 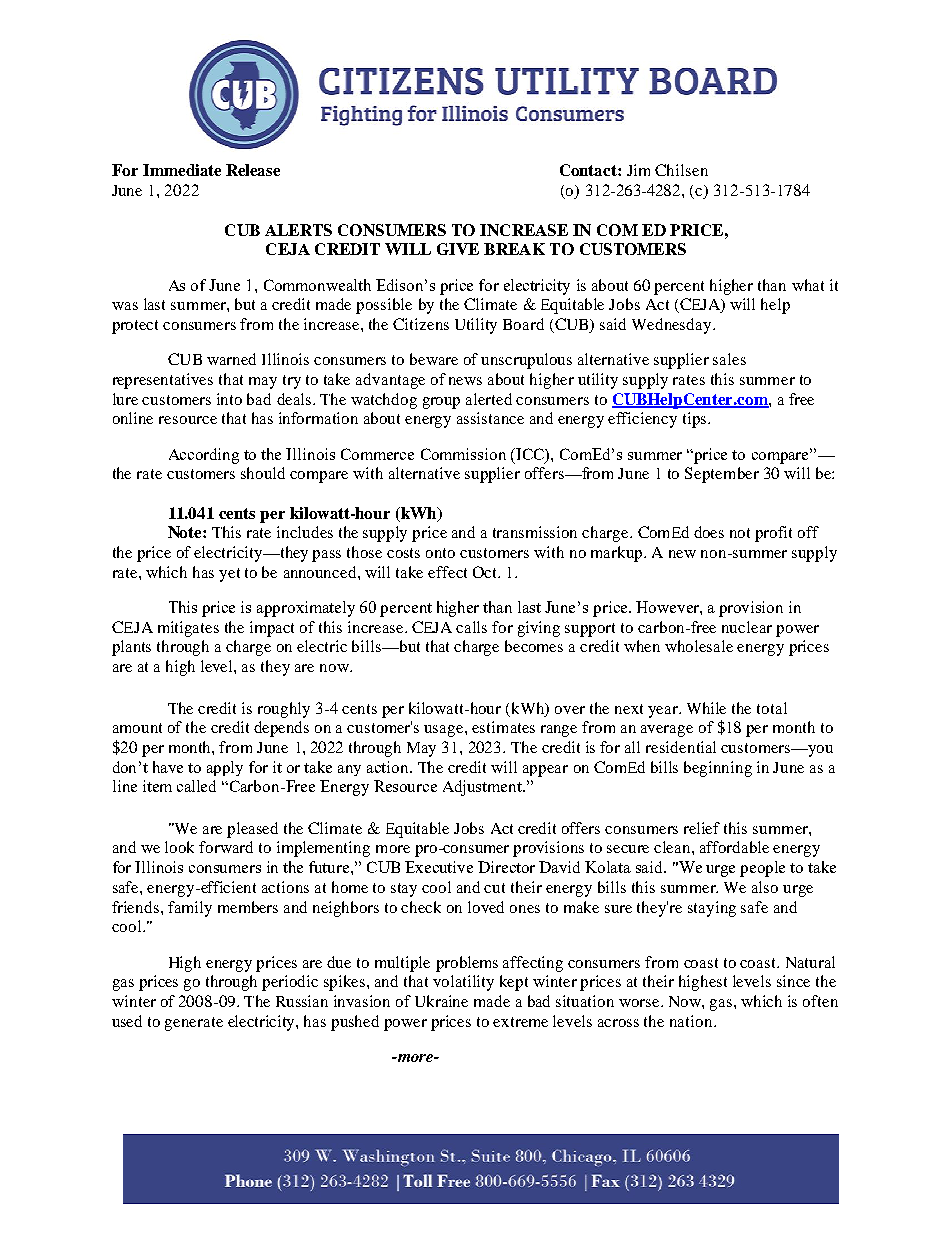 I want to click on into, so click(x=229, y=399).
